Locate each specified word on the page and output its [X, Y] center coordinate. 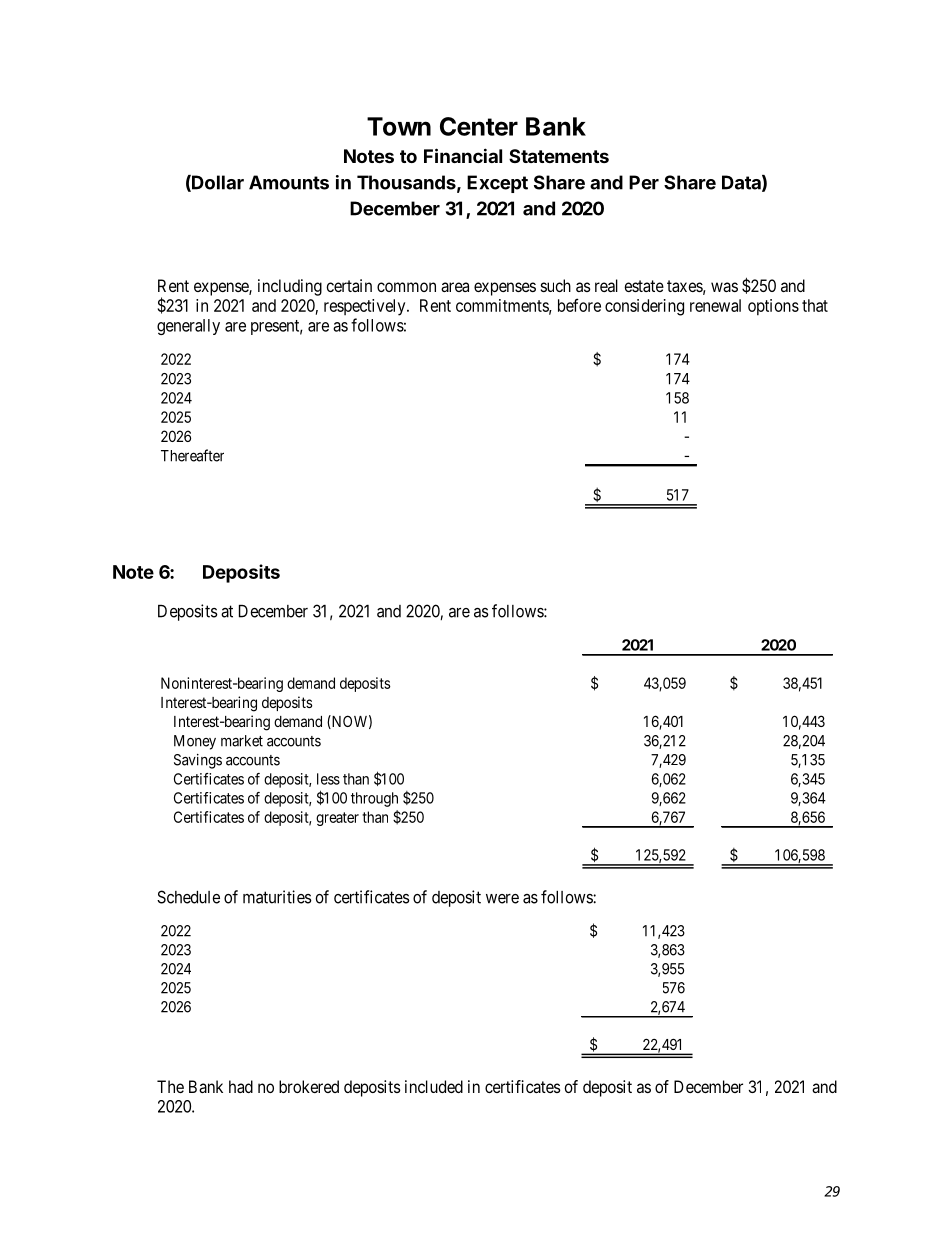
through [374, 799]
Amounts [289, 182]
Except [497, 184]
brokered [309, 1086]
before [579, 305]
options [773, 307]
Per [644, 182]
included [434, 1086]
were [502, 899]
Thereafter [192, 455]
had [241, 1086]
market [242, 741]
